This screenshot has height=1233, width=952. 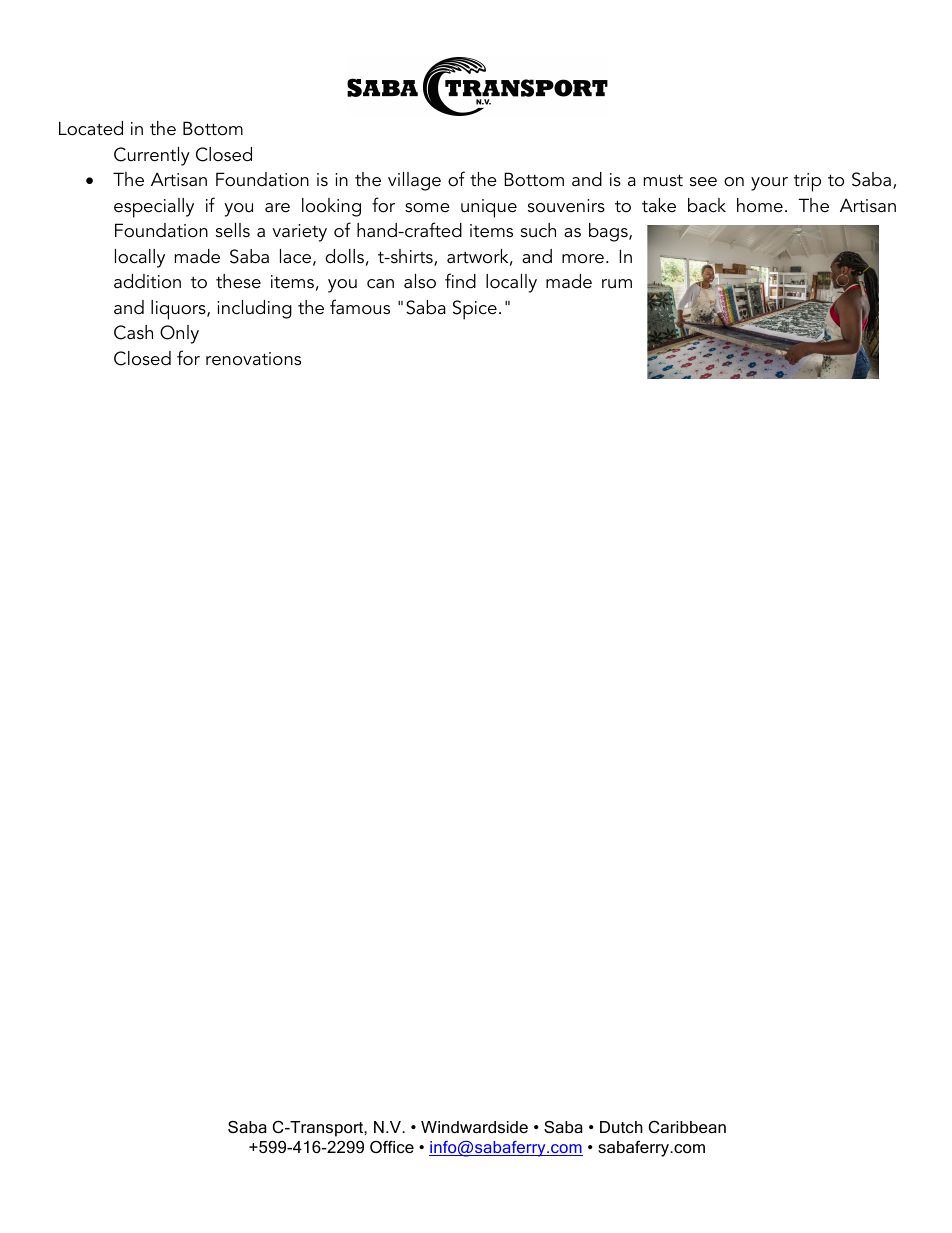 What do you see at coordinates (621, 1127) in the screenshot?
I see `Dutch` at bounding box center [621, 1127].
